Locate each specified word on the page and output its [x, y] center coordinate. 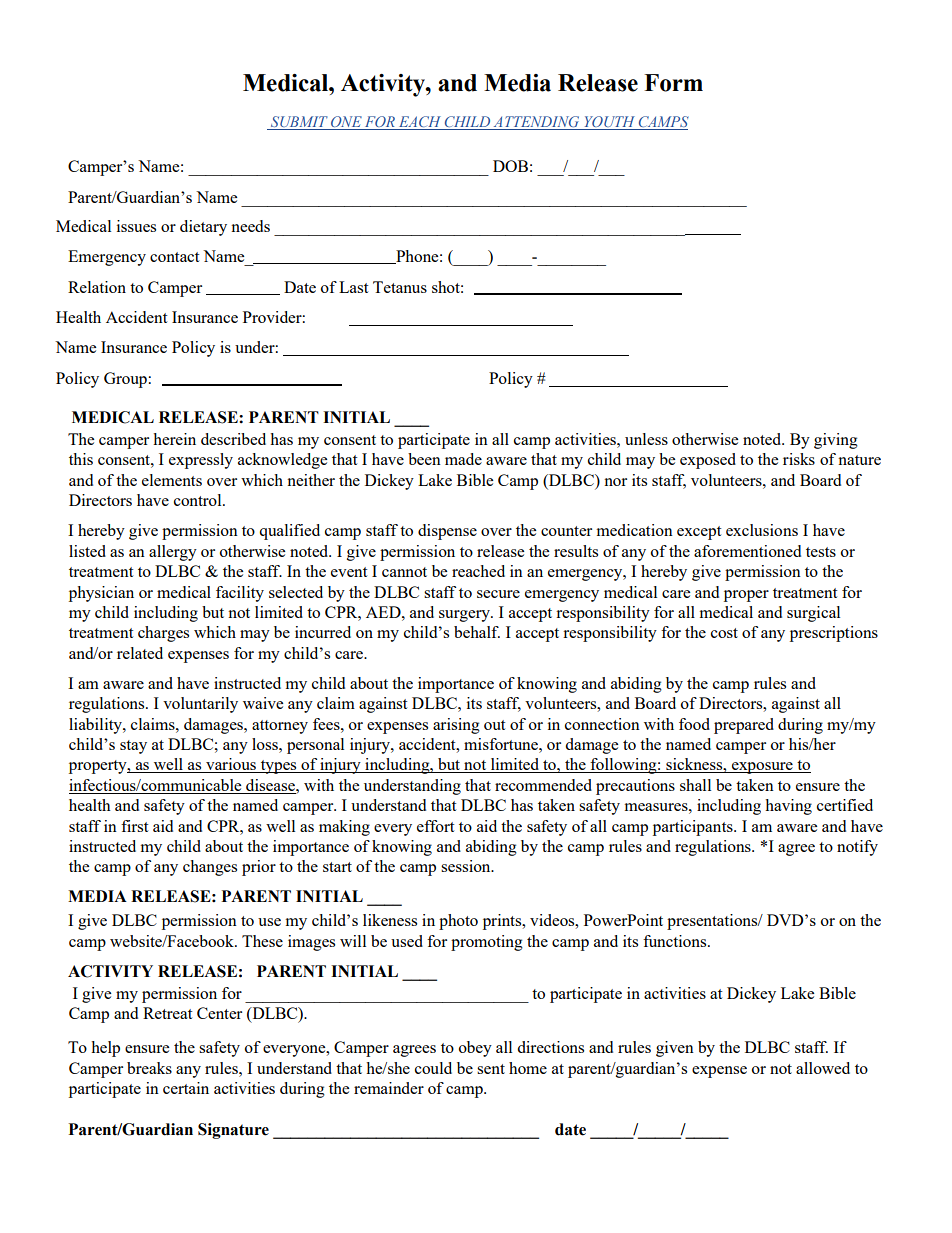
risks [799, 459]
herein [174, 439]
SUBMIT [299, 123]
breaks [149, 1068]
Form [673, 83]
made [463, 459]
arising [456, 726]
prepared [744, 726]
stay [133, 747]
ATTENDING [536, 123]
